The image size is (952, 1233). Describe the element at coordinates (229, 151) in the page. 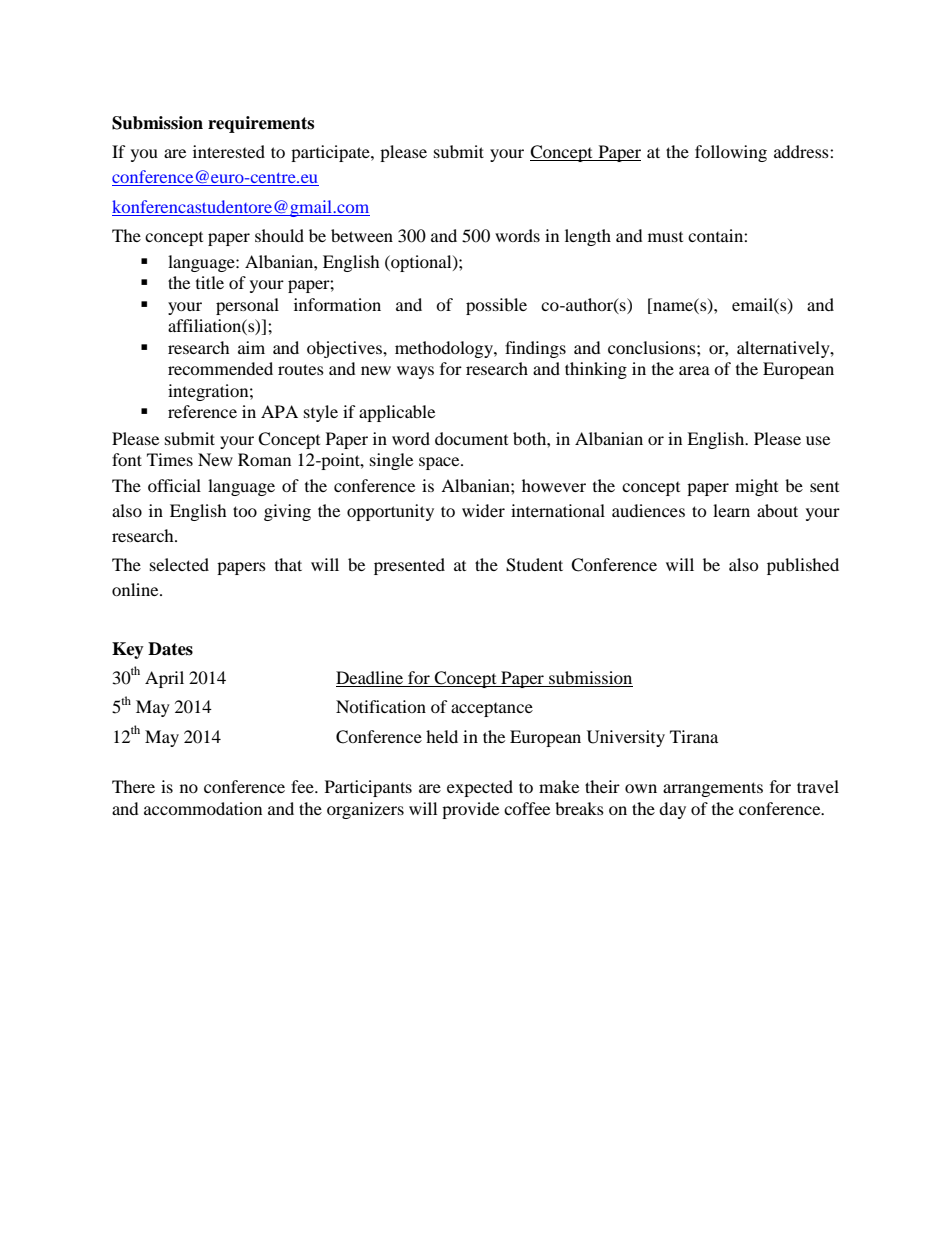

I see `interested` at that location.
